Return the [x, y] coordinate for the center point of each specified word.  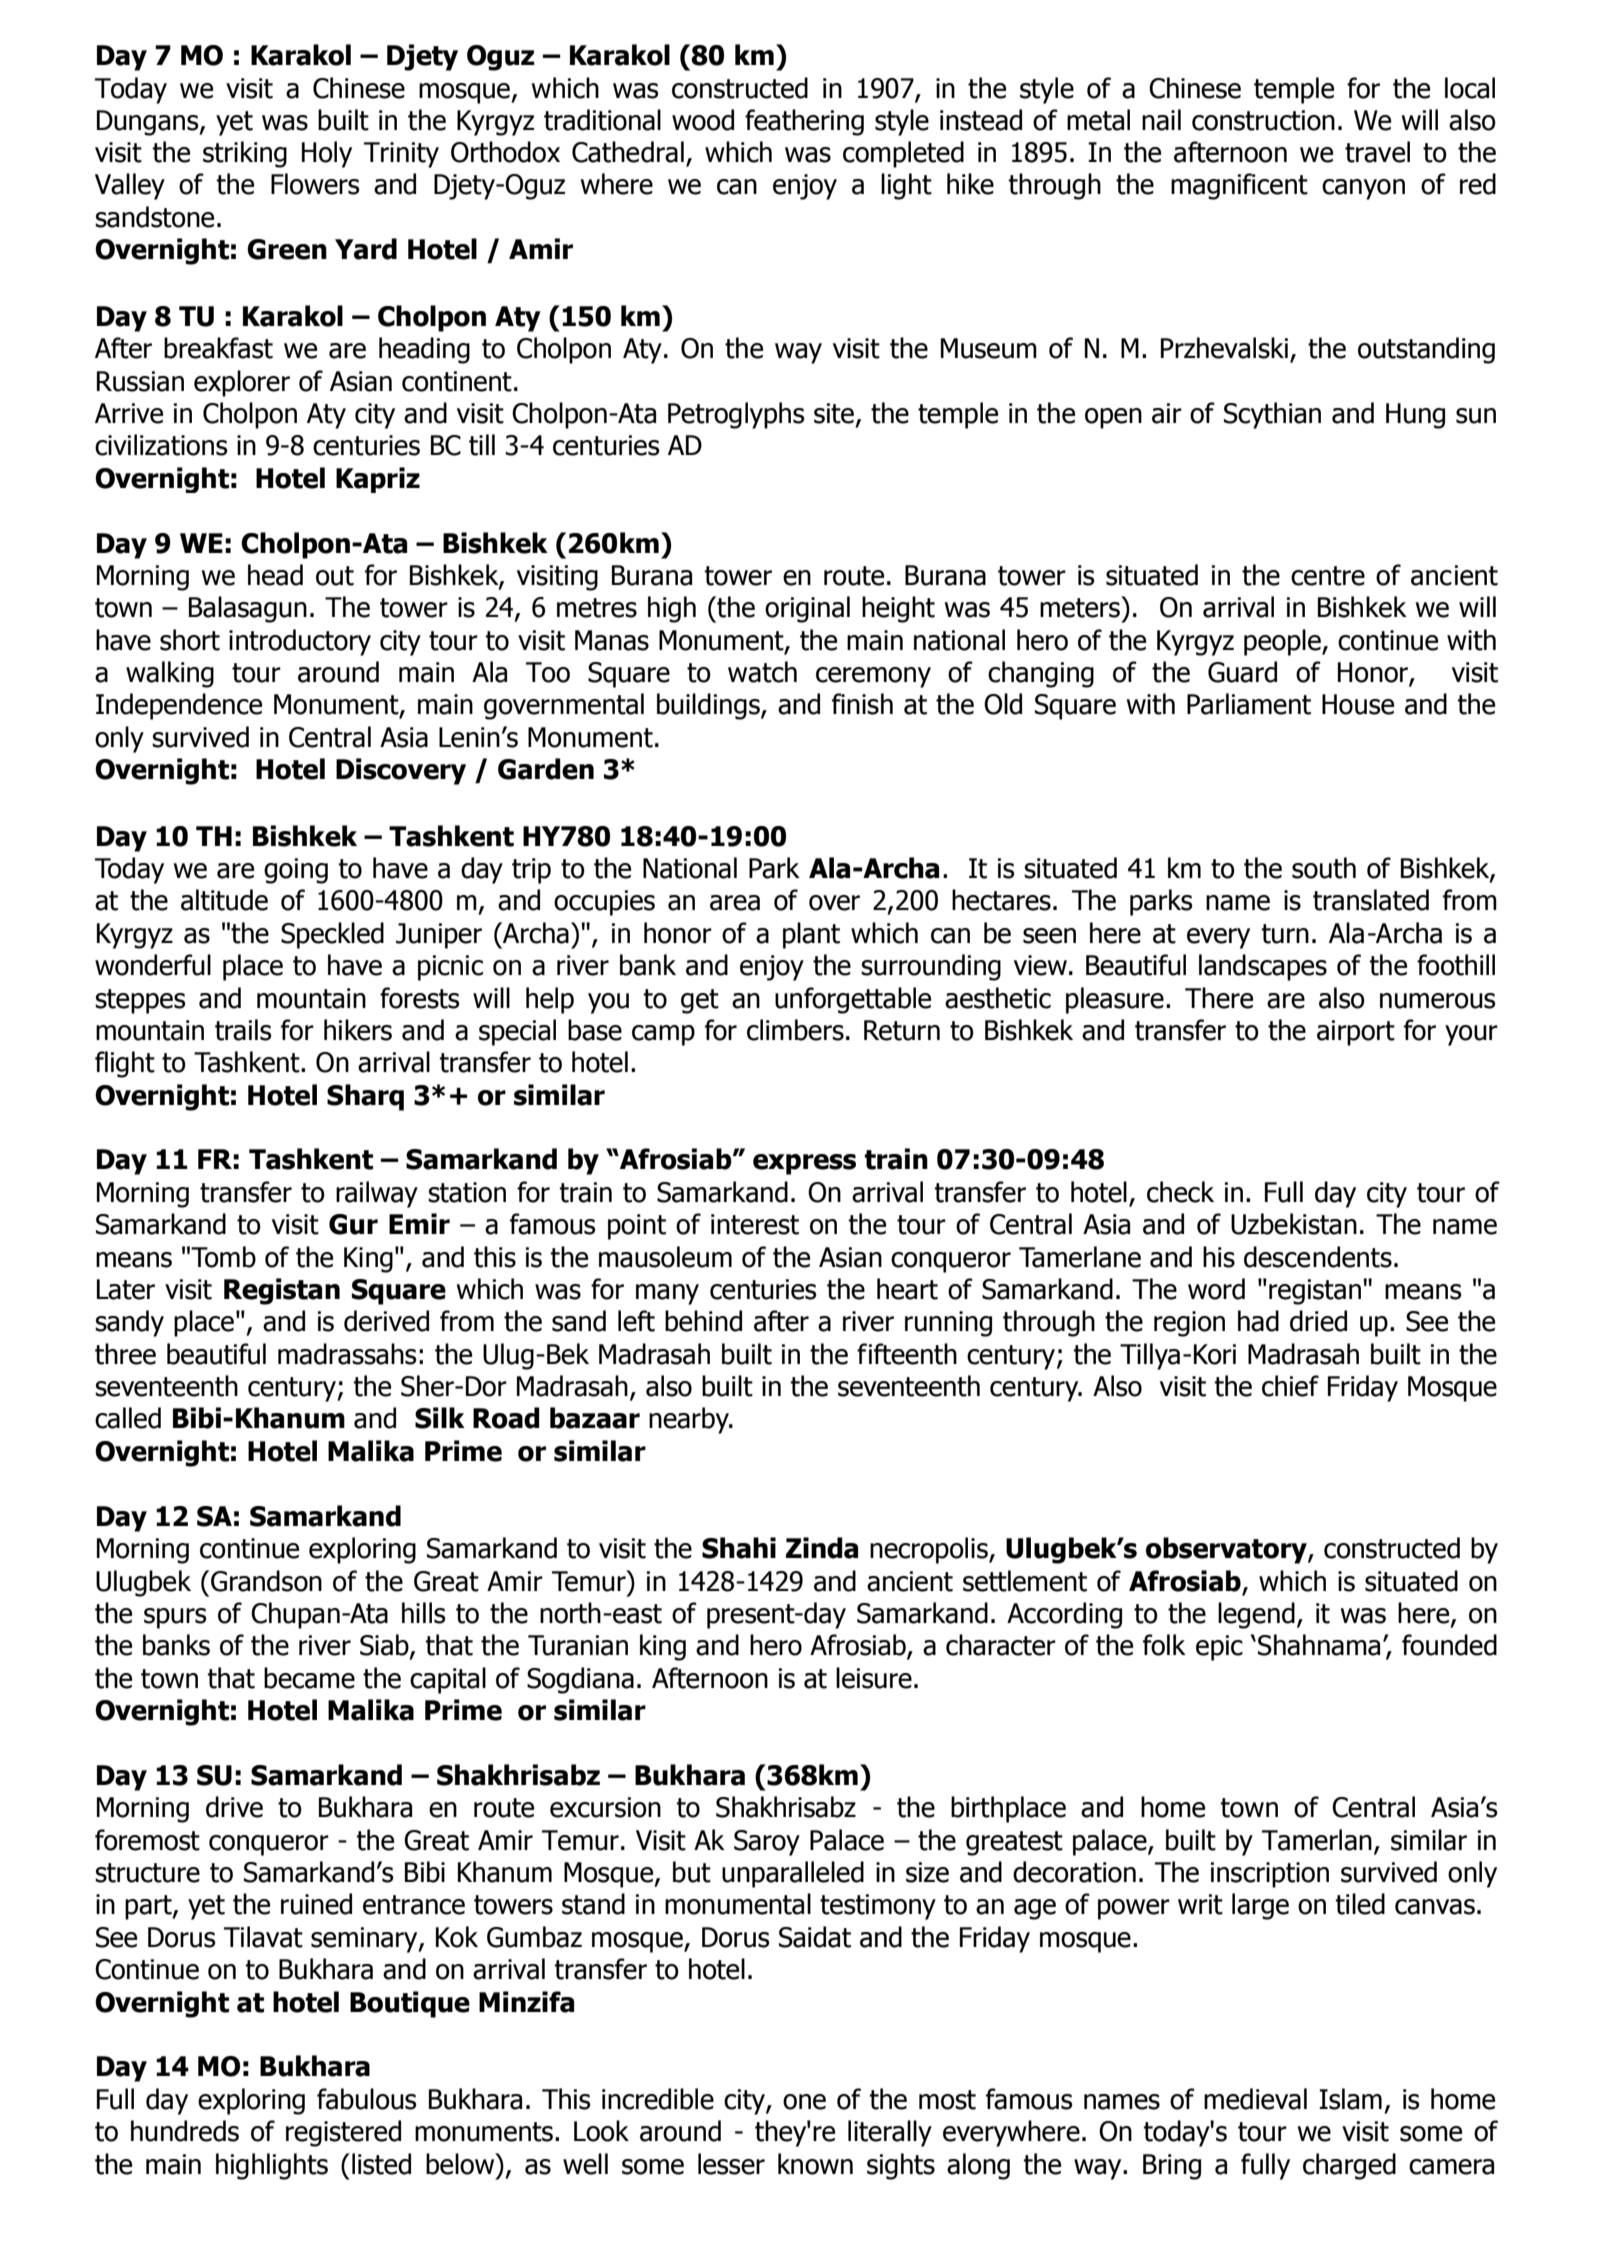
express [804, 1164]
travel [1377, 152]
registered [343, 2133]
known [815, 2164]
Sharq [365, 1097]
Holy [327, 154]
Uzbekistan [1294, 1224]
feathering [804, 122]
